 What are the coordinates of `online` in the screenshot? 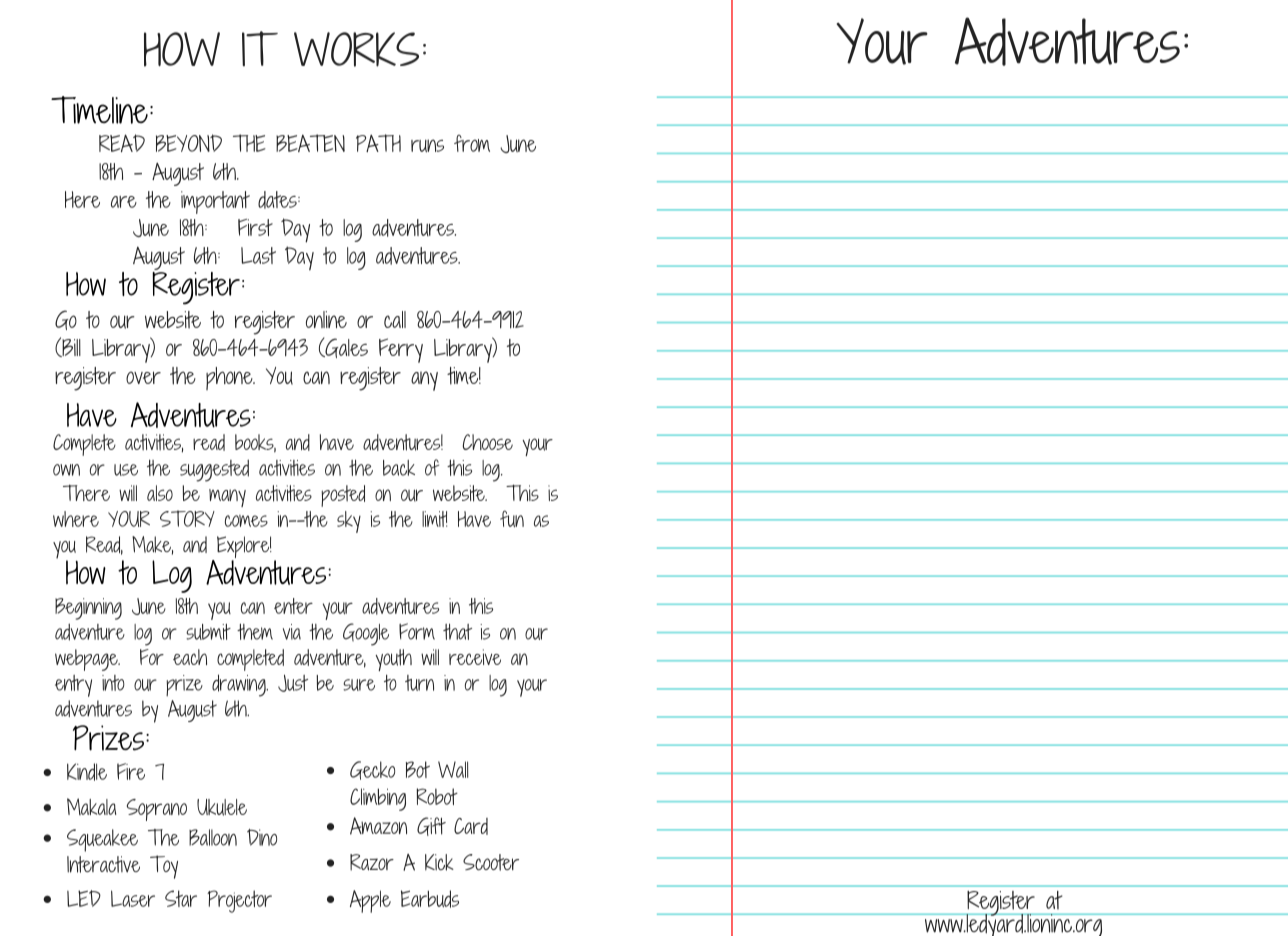 It's located at (326, 319).
